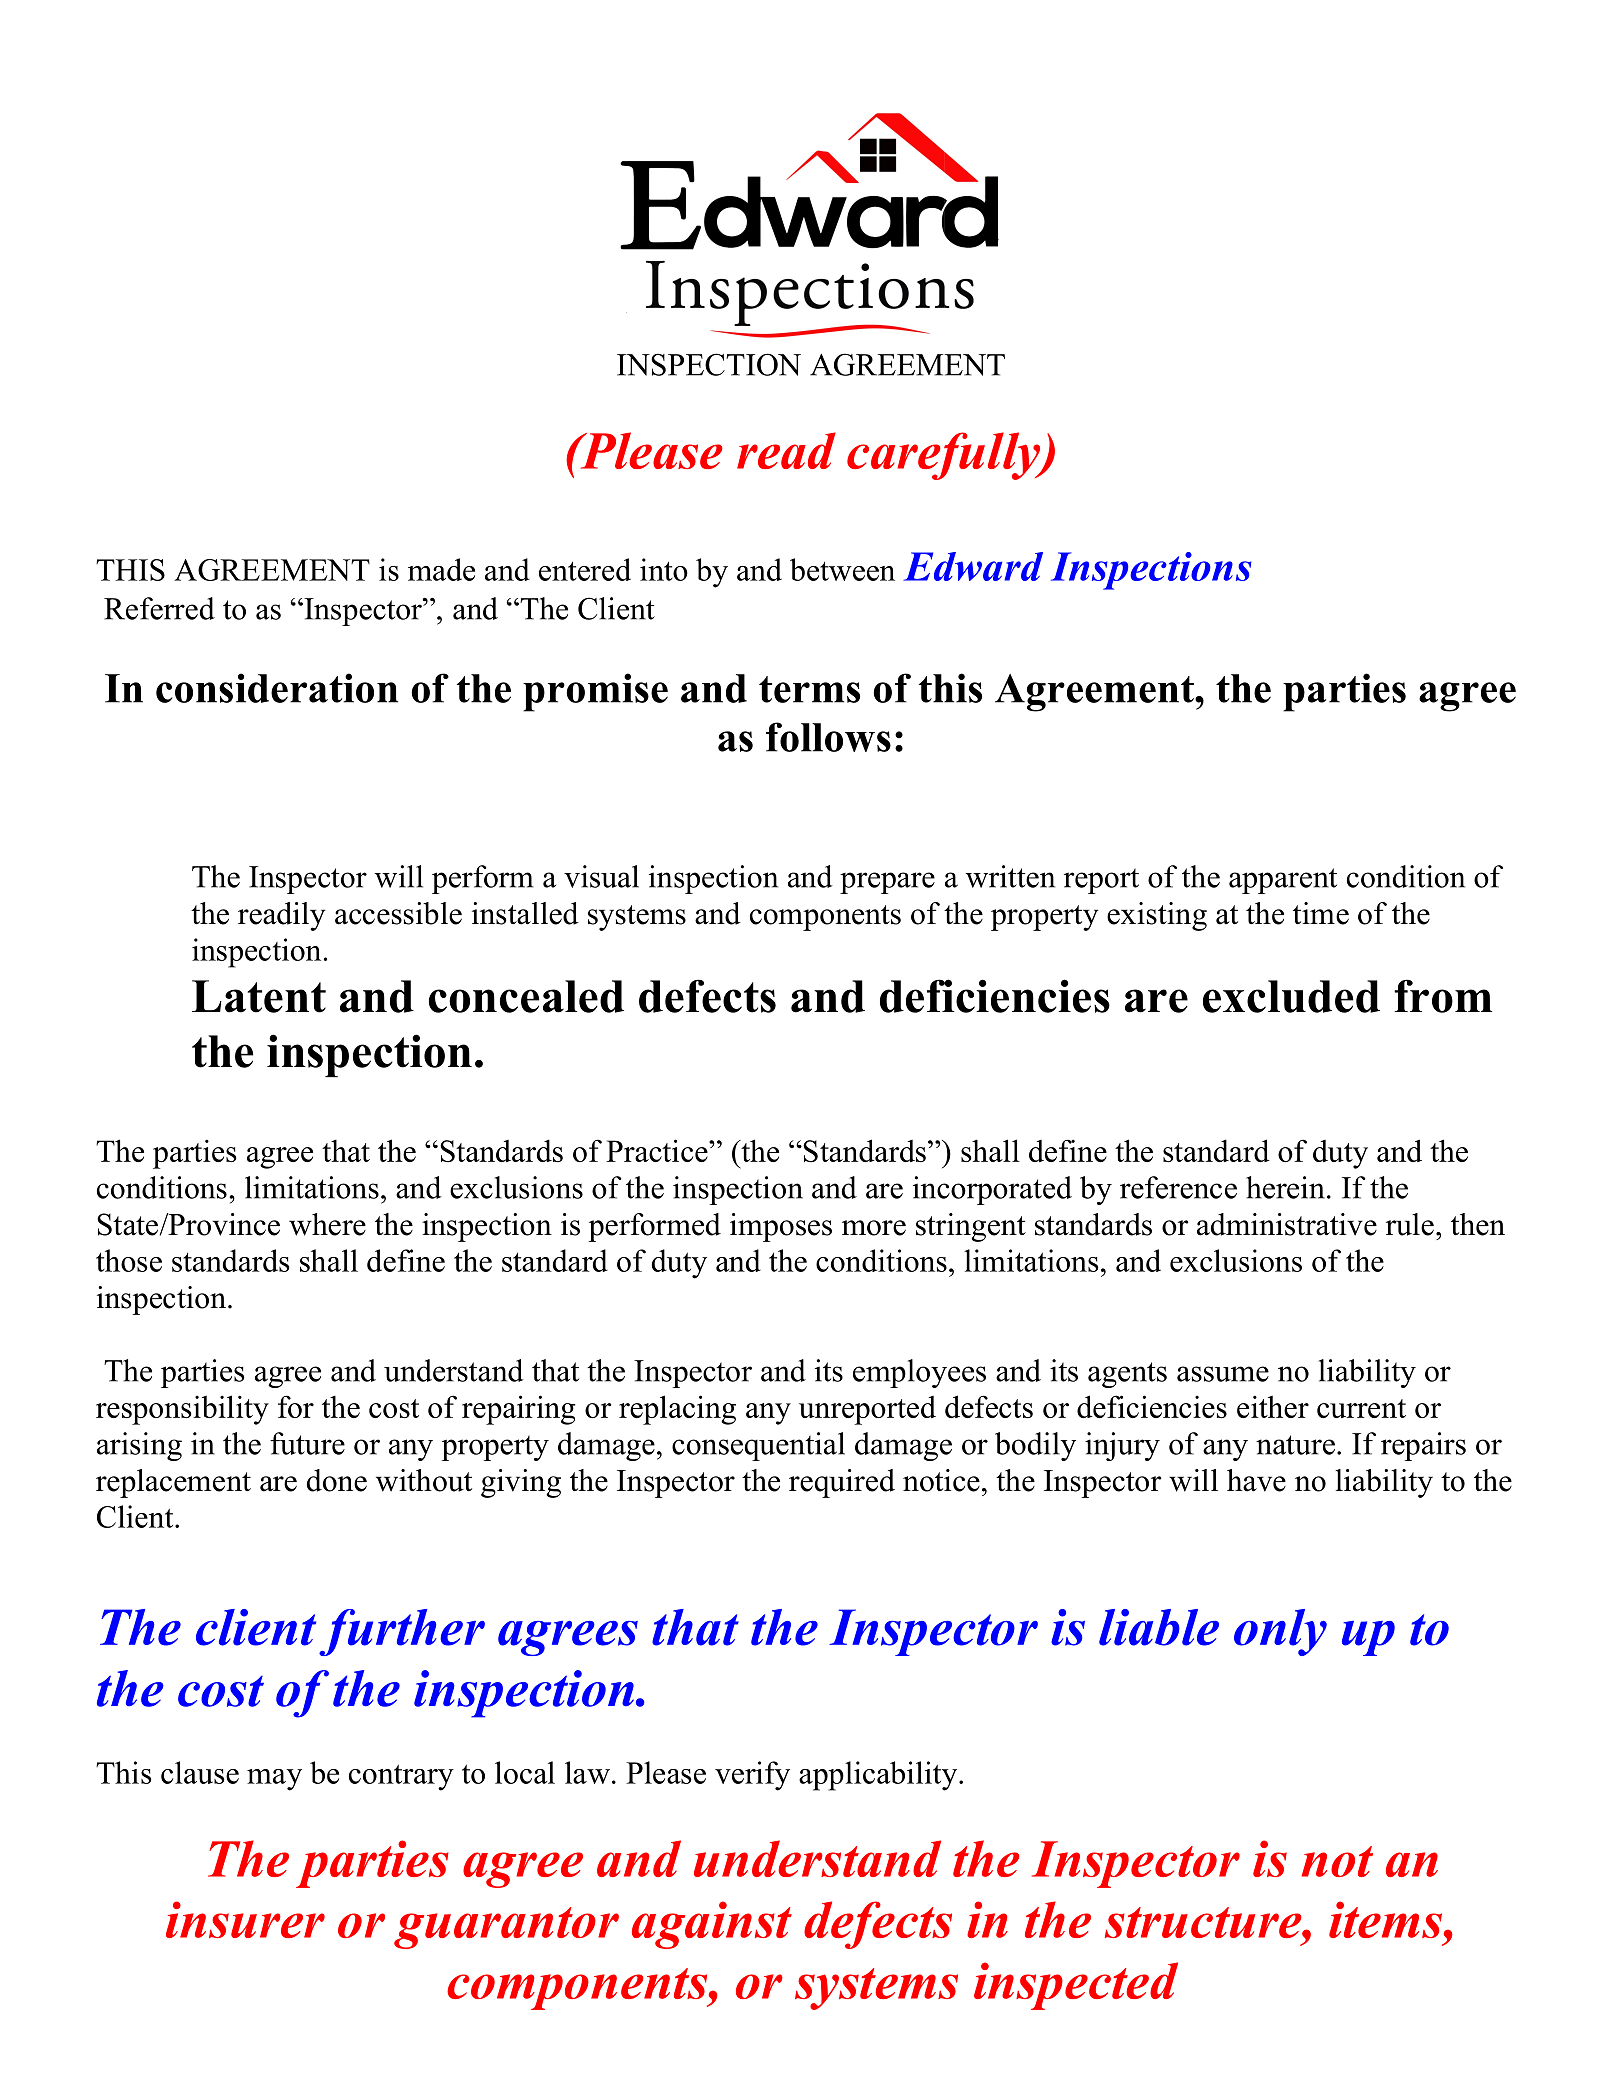 This page has width=1622, height=2099. I want to click on made, so click(441, 569).
